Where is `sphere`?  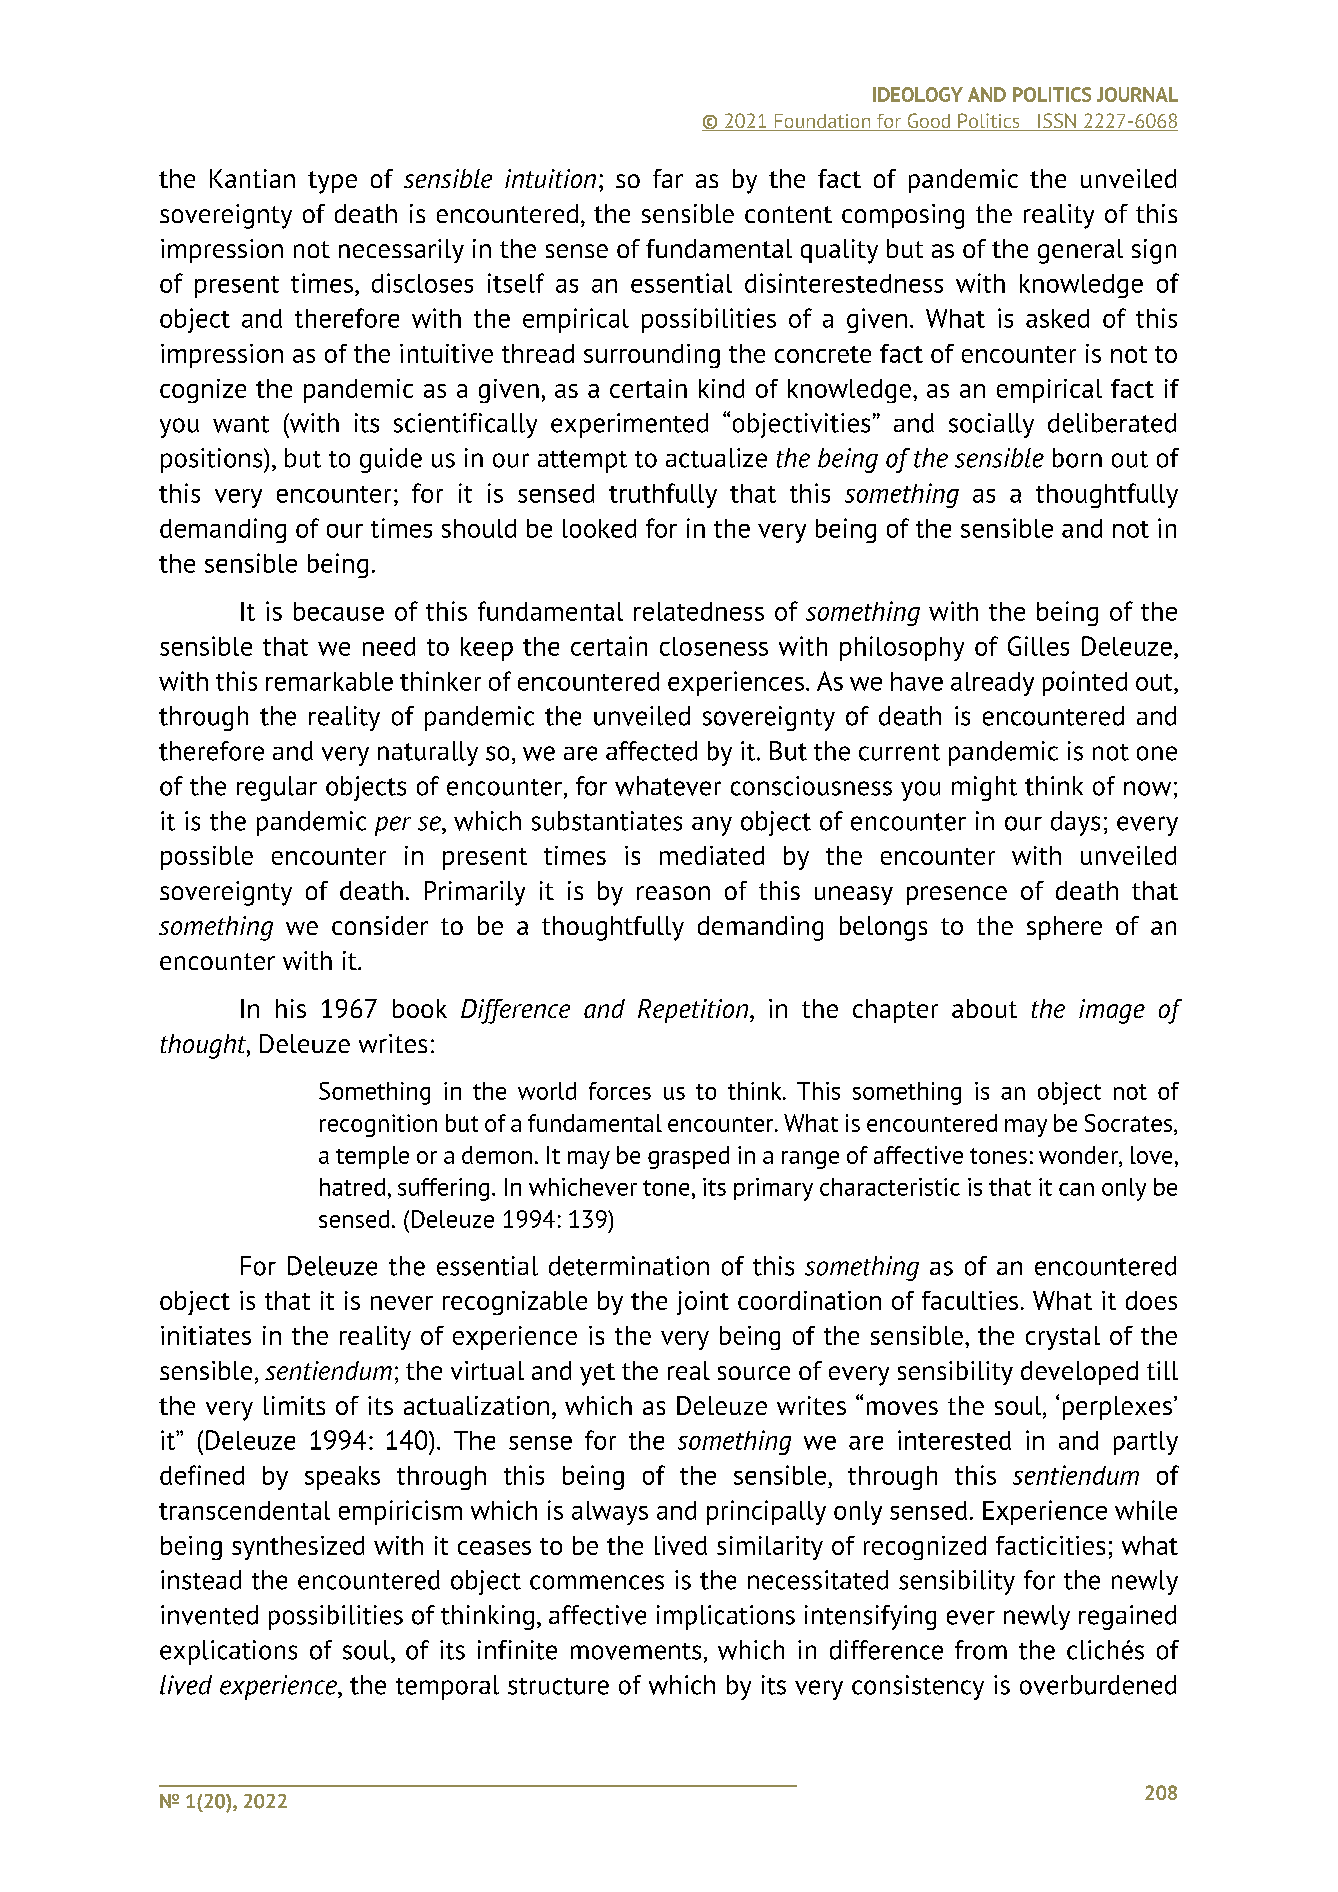
sphere is located at coordinates (1064, 928).
